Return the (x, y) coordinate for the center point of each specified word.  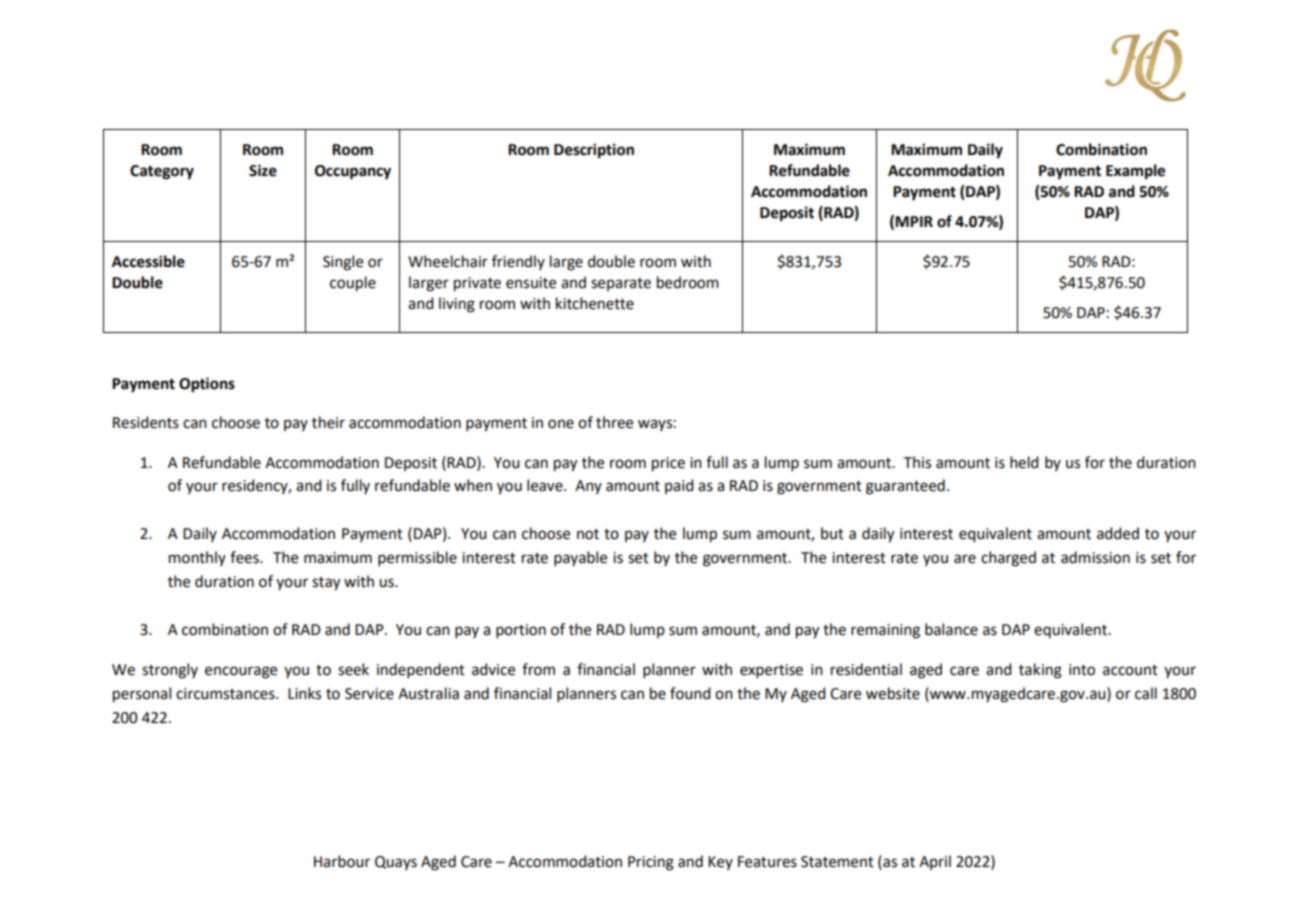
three (614, 422)
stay (326, 584)
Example (1135, 172)
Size (263, 170)
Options (207, 385)
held (1024, 462)
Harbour (342, 861)
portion (521, 631)
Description (594, 151)
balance (951, 629)
